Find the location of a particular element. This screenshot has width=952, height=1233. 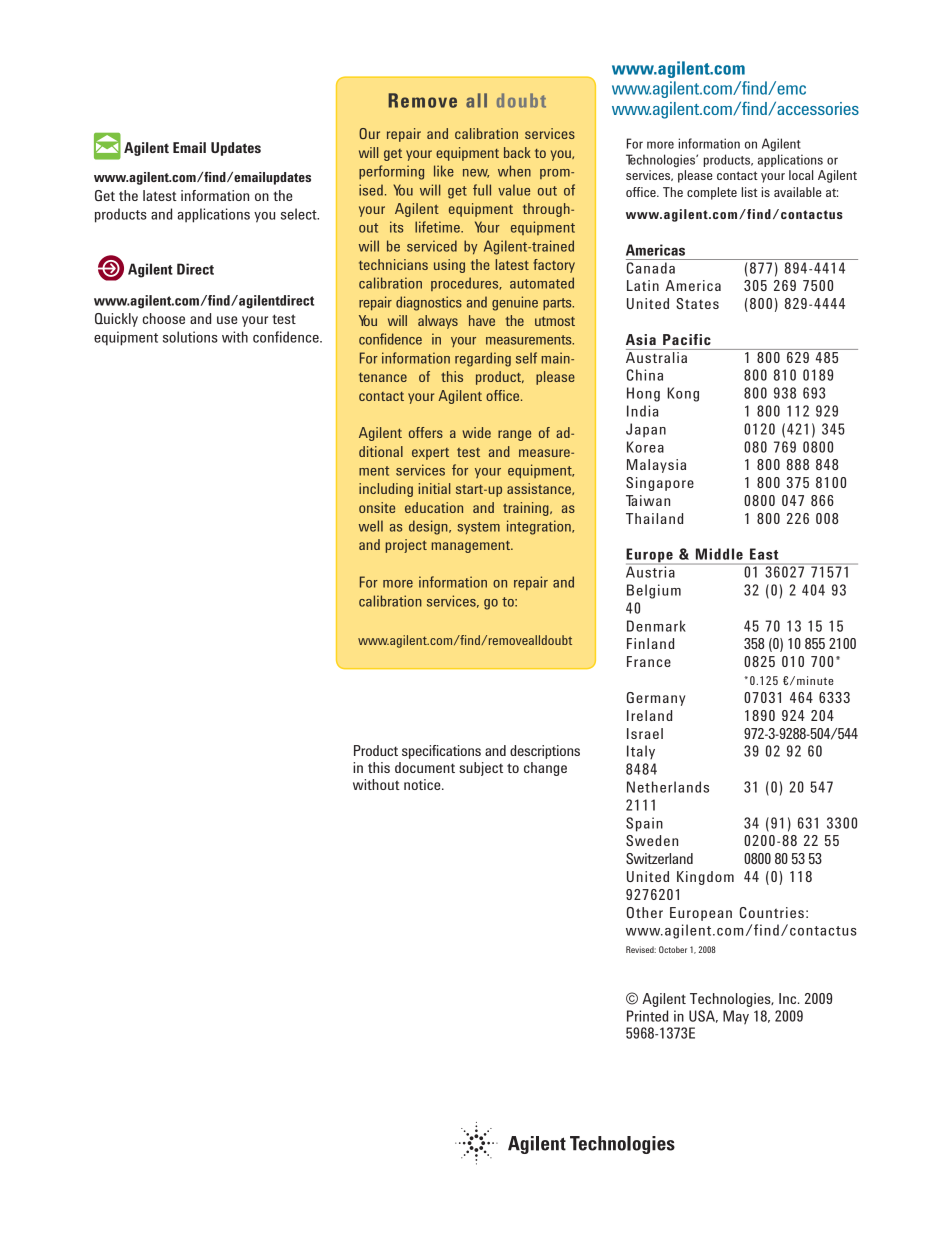

project is located at coordinates (406, 546).
